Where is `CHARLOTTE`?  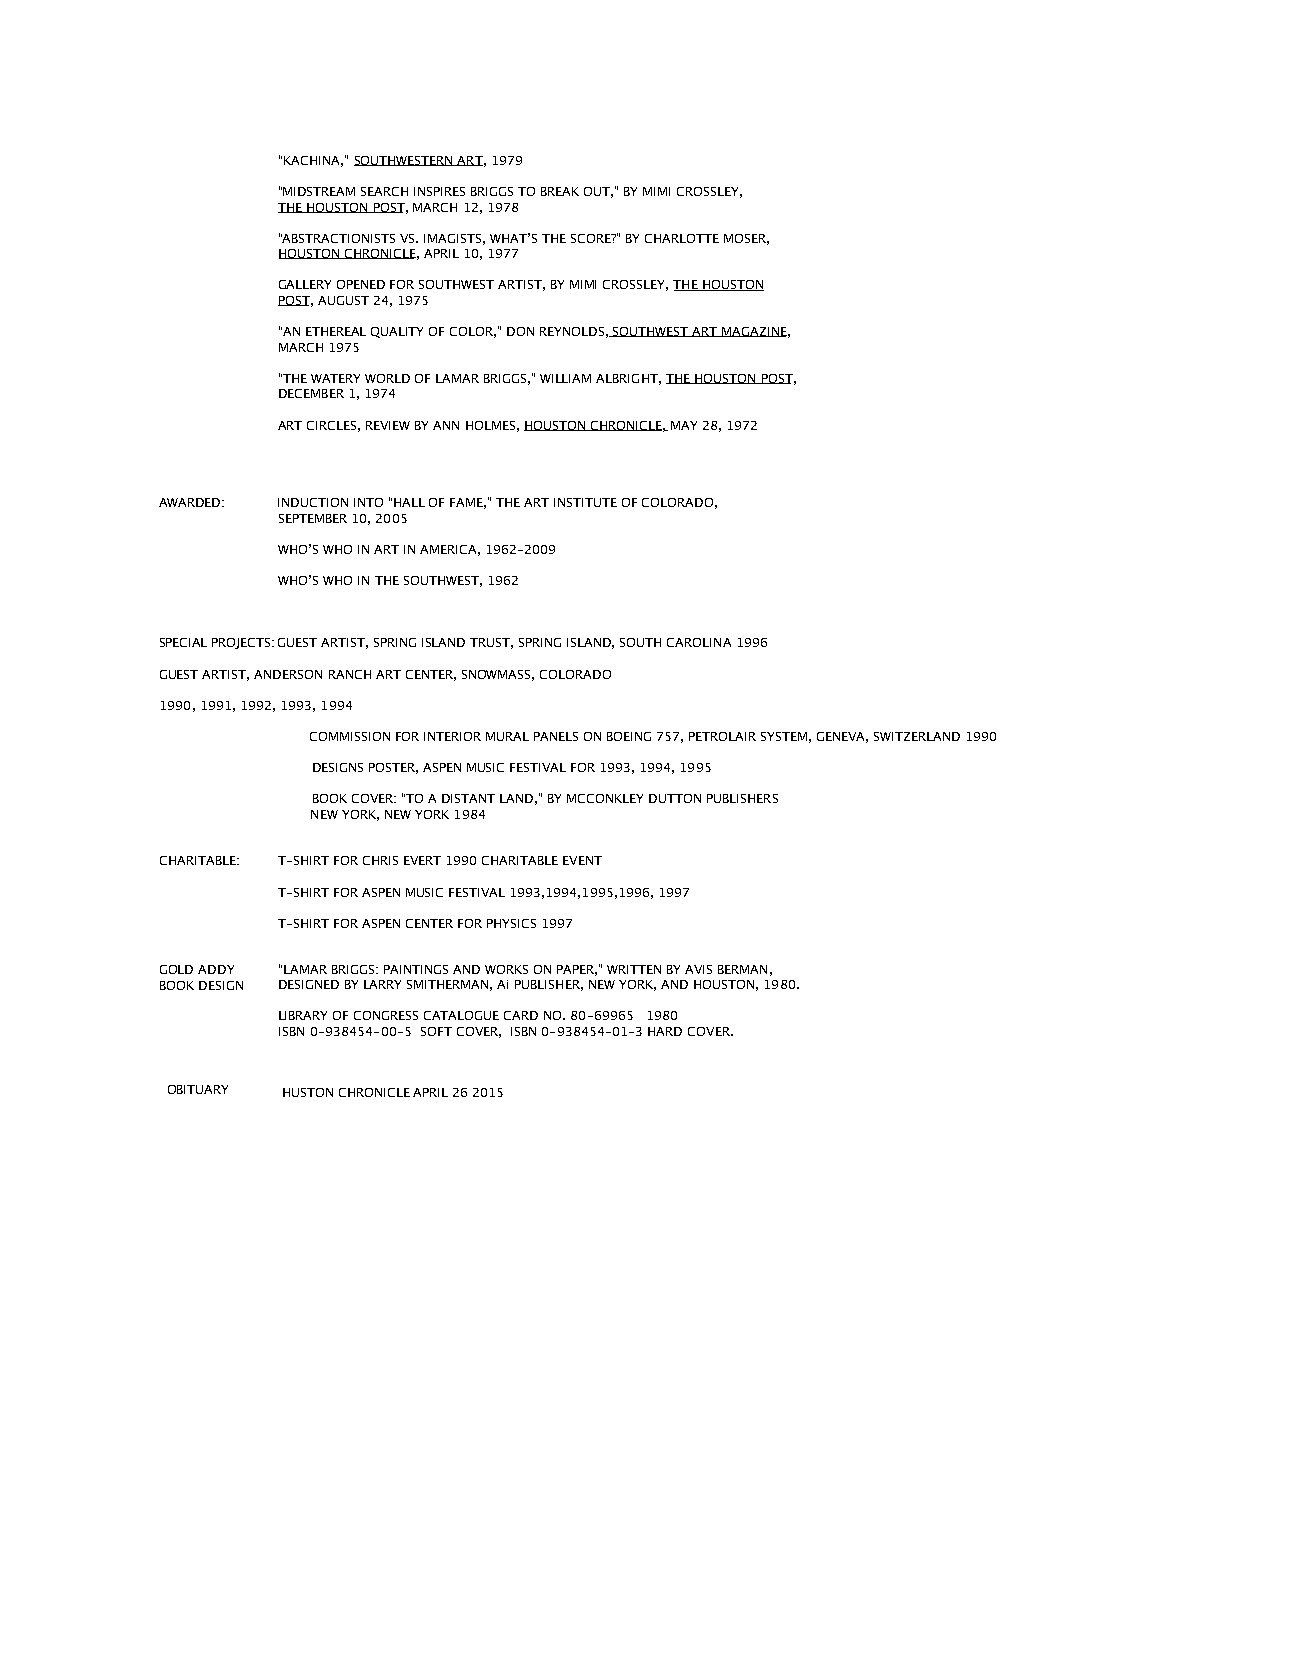 CHARLOTTE is located at coordinates (682, 238).
